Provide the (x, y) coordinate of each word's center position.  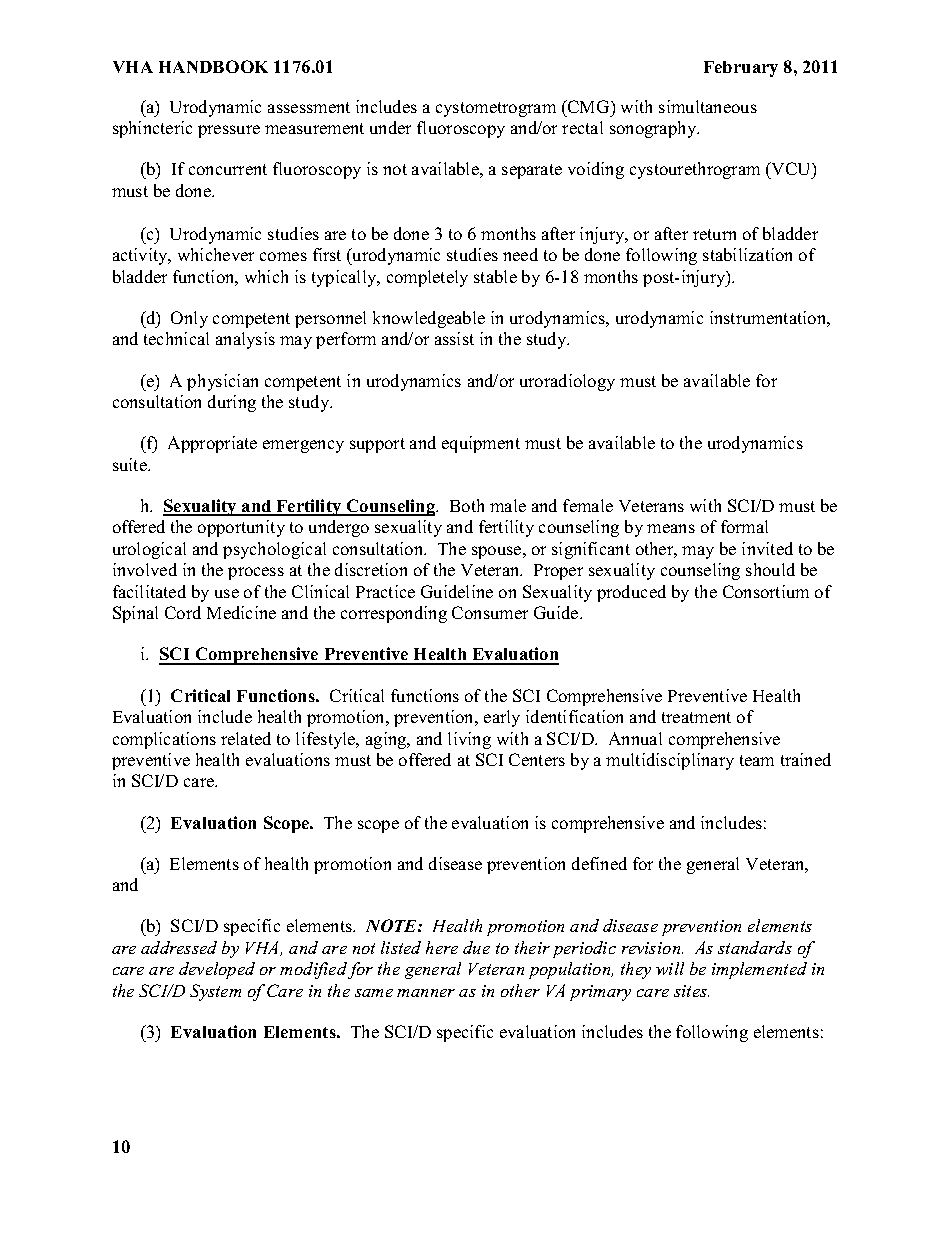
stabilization (747, 254)
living (469, 740)
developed (217, 970)
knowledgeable (429, 319)
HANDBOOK (213, 66)
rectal (582, 127)
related (246, 738)
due (476, 947)
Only (189, 319)
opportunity (241, 528)
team (757, 760)
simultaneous (708, 106)
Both (467, 505)
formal (744, 526)
